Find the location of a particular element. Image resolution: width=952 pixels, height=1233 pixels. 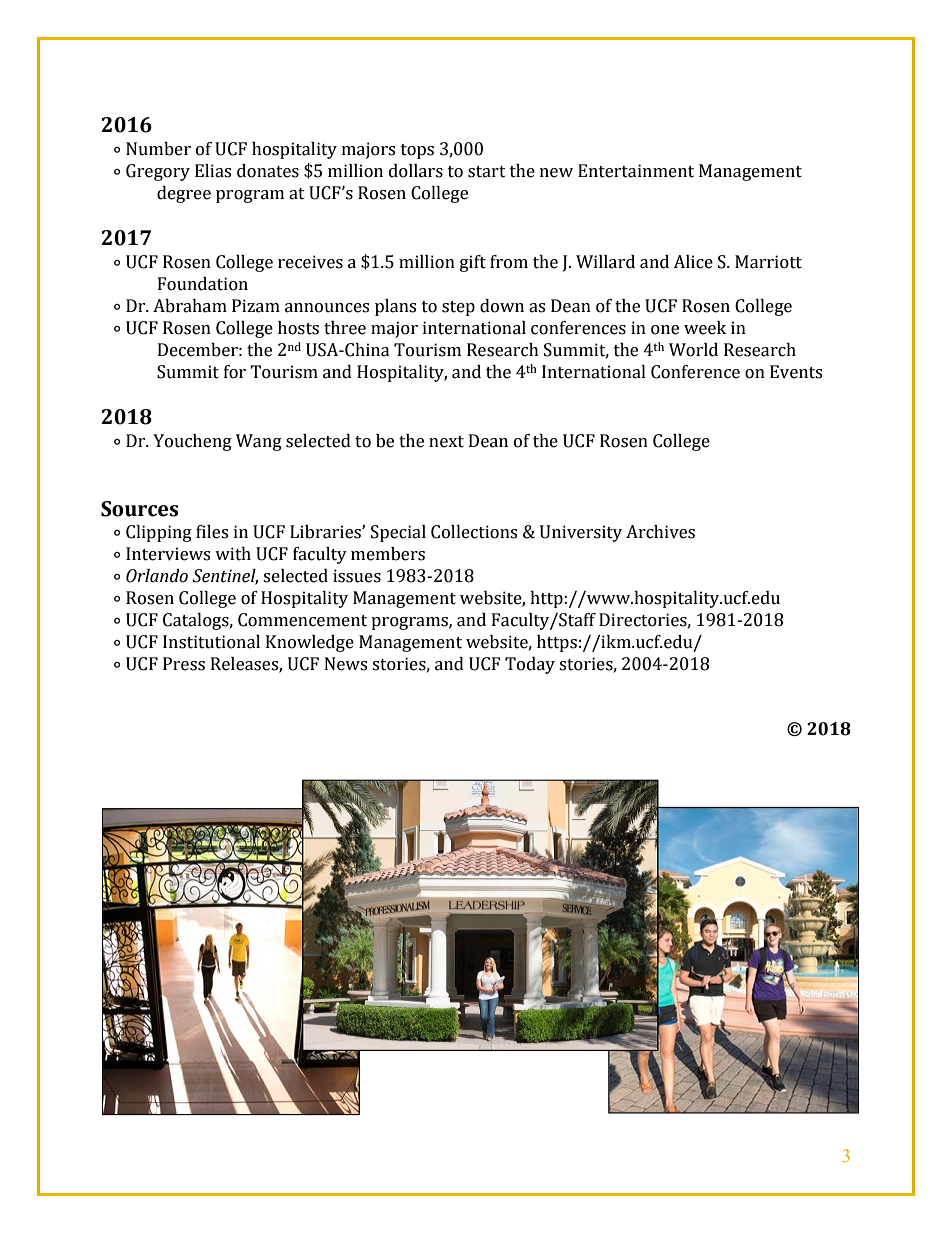

for is located at coordinates (235, 372).
